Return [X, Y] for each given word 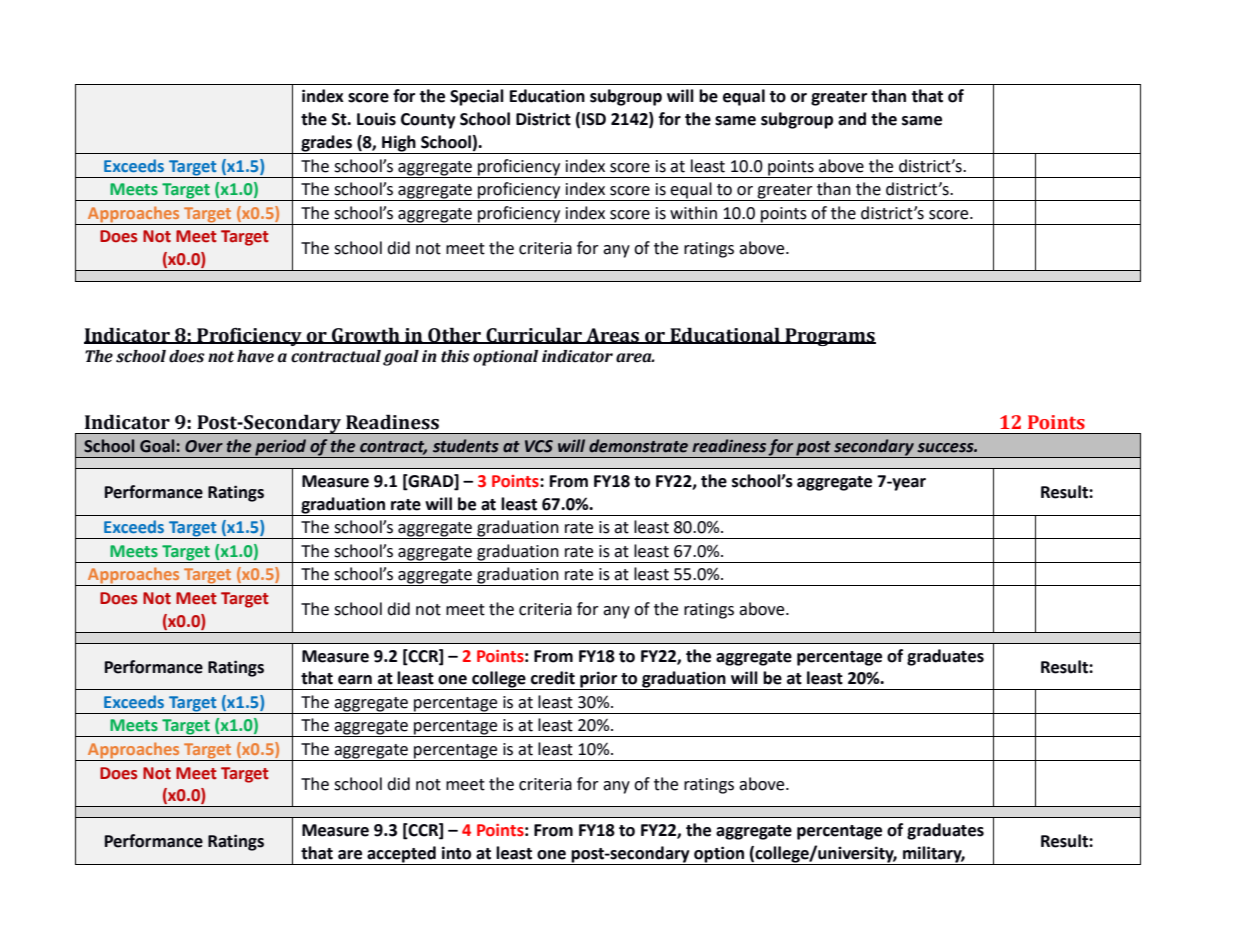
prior [599, 680]
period [281, 448]
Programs [829, 337]
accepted [401, 855]
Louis [376, 119]
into [456, 853]
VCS [539, 446]
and [852, 119]
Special [477, 97]
